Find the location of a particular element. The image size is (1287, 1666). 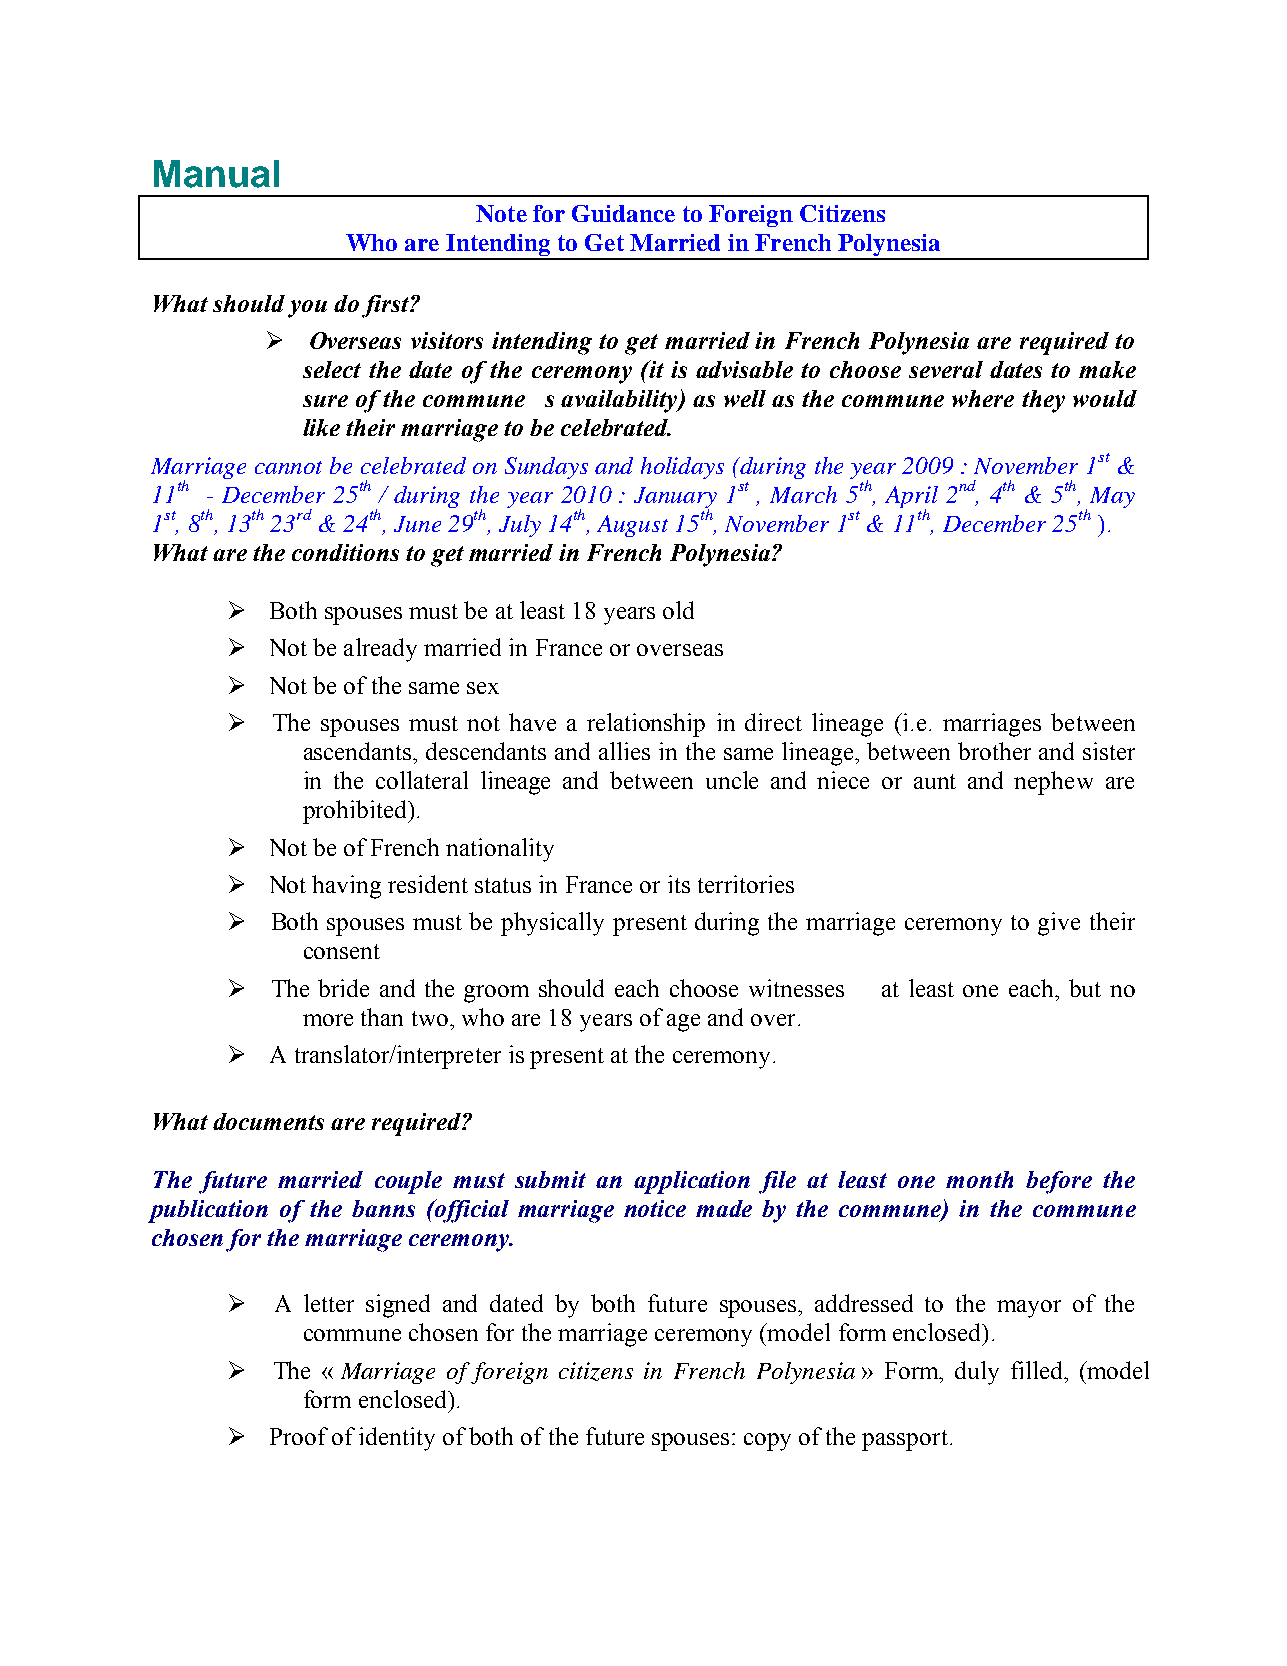

but is located at coordinates (1085, 988).
